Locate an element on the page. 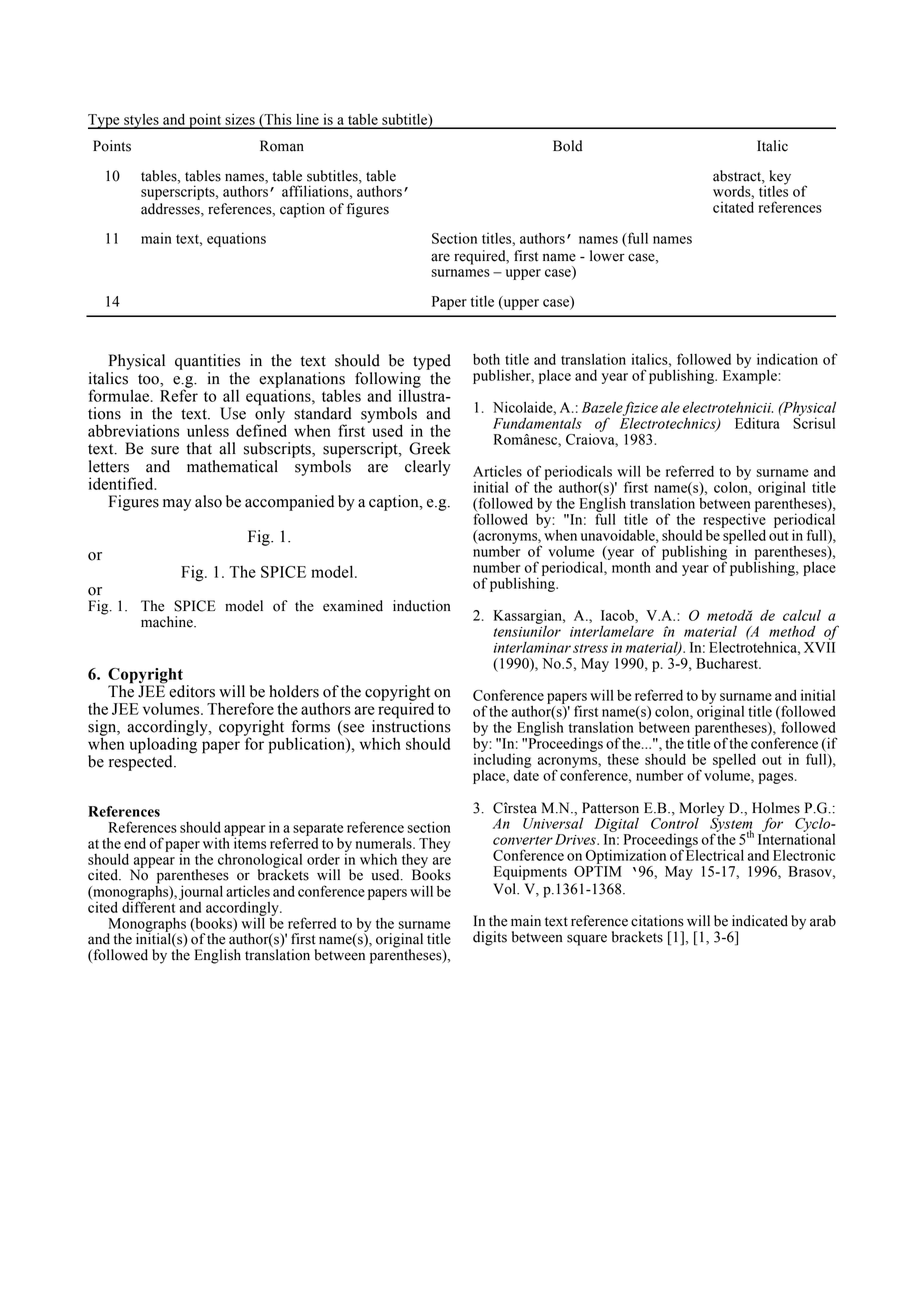  respective is located at coordinates (734, 519).
